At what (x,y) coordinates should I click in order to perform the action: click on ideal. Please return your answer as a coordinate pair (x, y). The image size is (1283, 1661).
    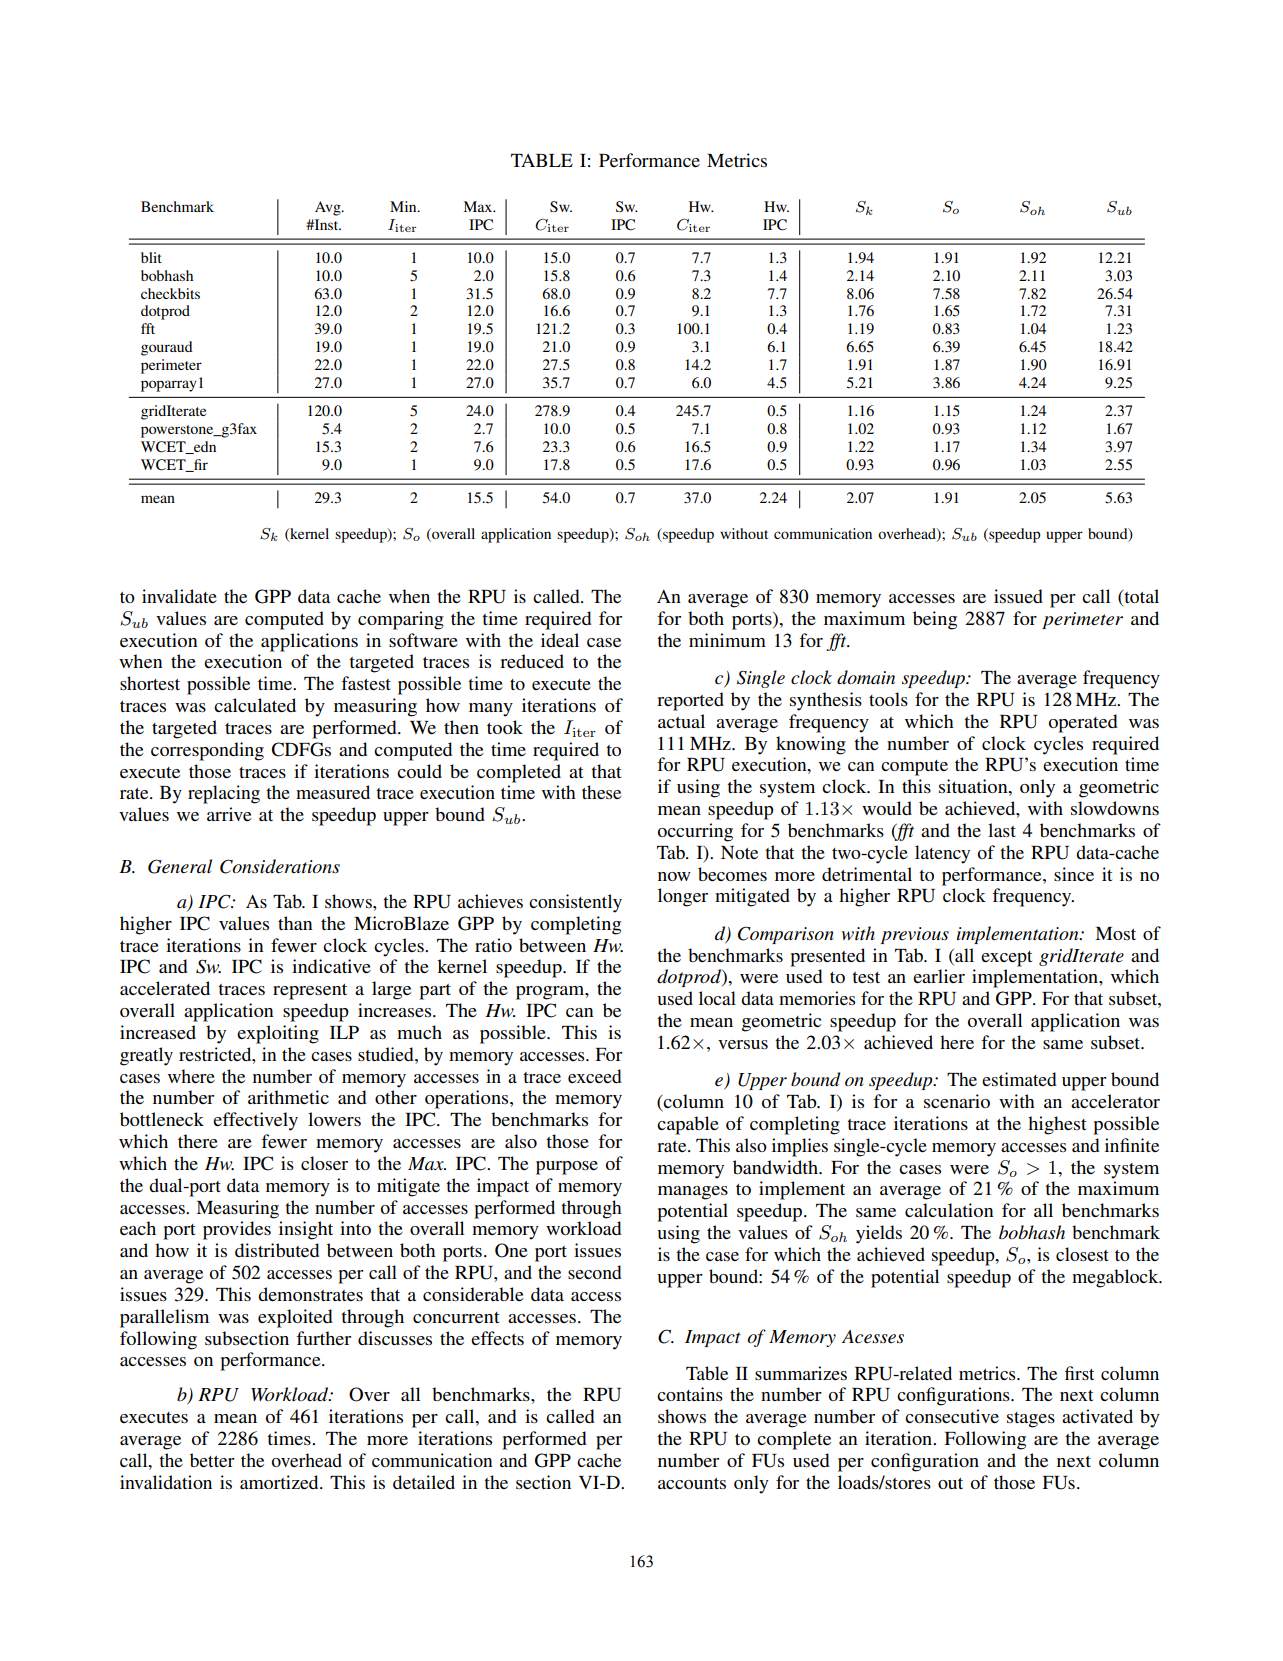
    Looking at the image, I should click on (560, 640).
